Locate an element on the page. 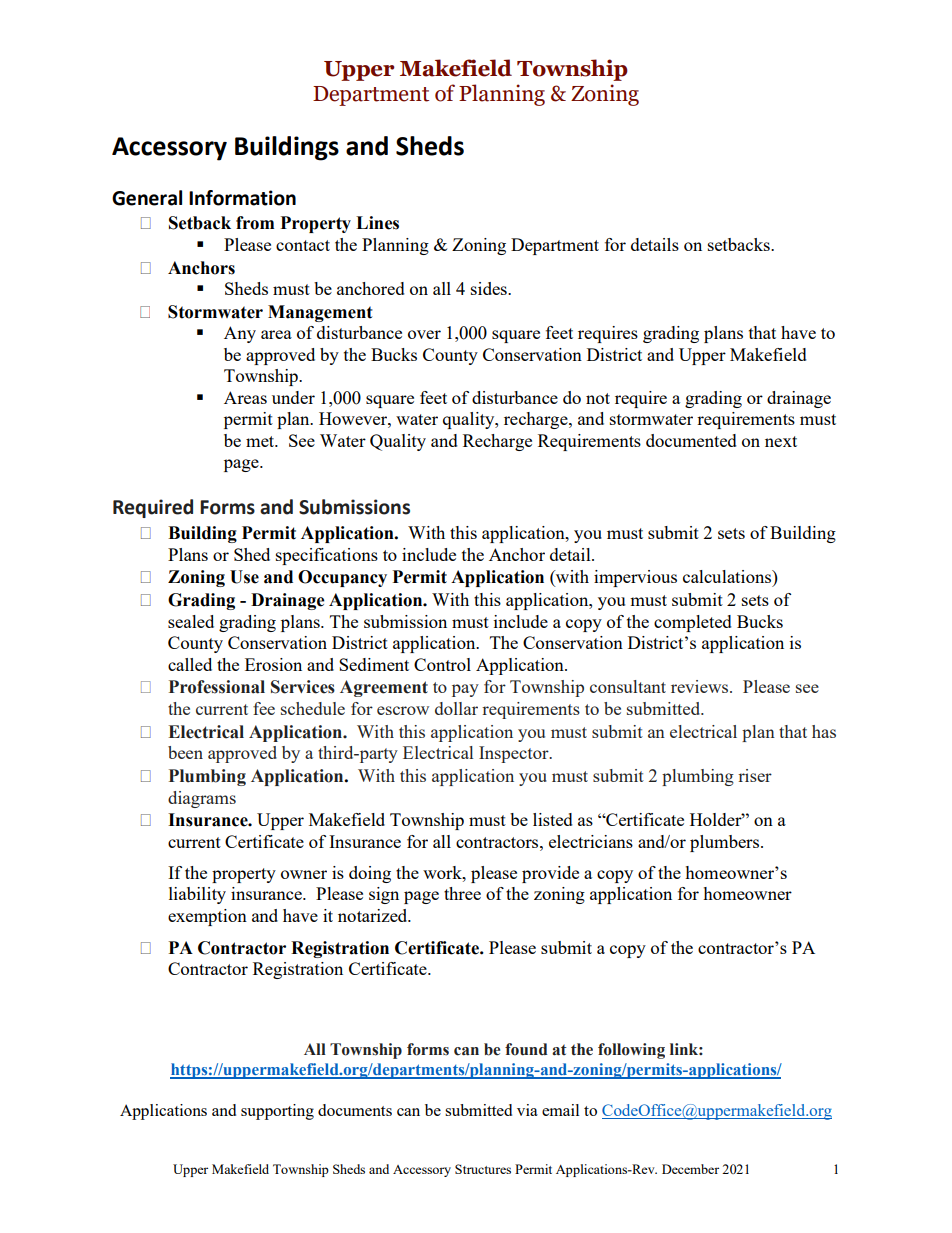 The width and height of the document is (952, 1233). reviews is located at coordinates (701, 686).
